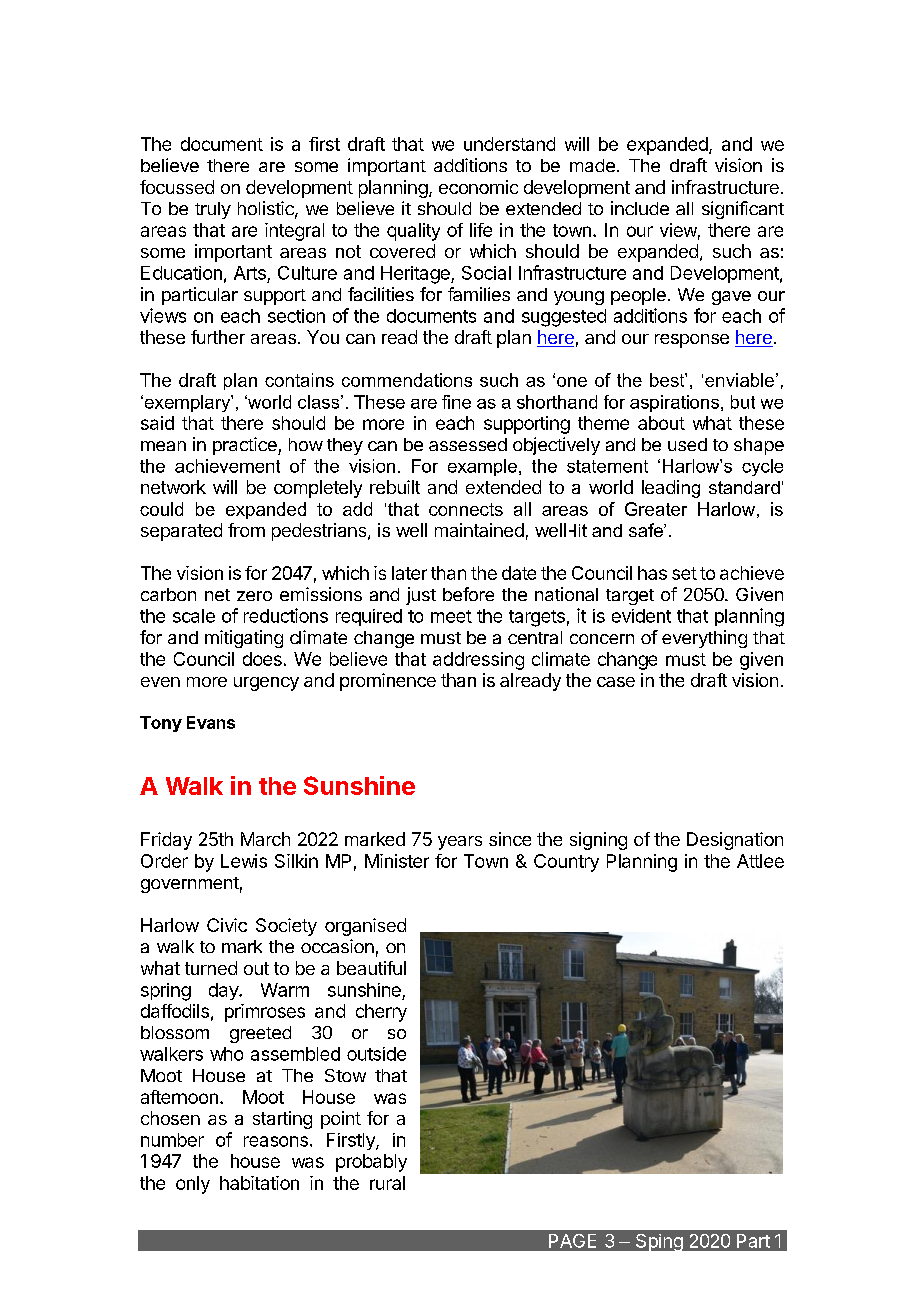 This page has width=924, height=1307. What do you see at coordinates (254, 596) in the page?
I see `zero` at bounding box center [254, 596].
